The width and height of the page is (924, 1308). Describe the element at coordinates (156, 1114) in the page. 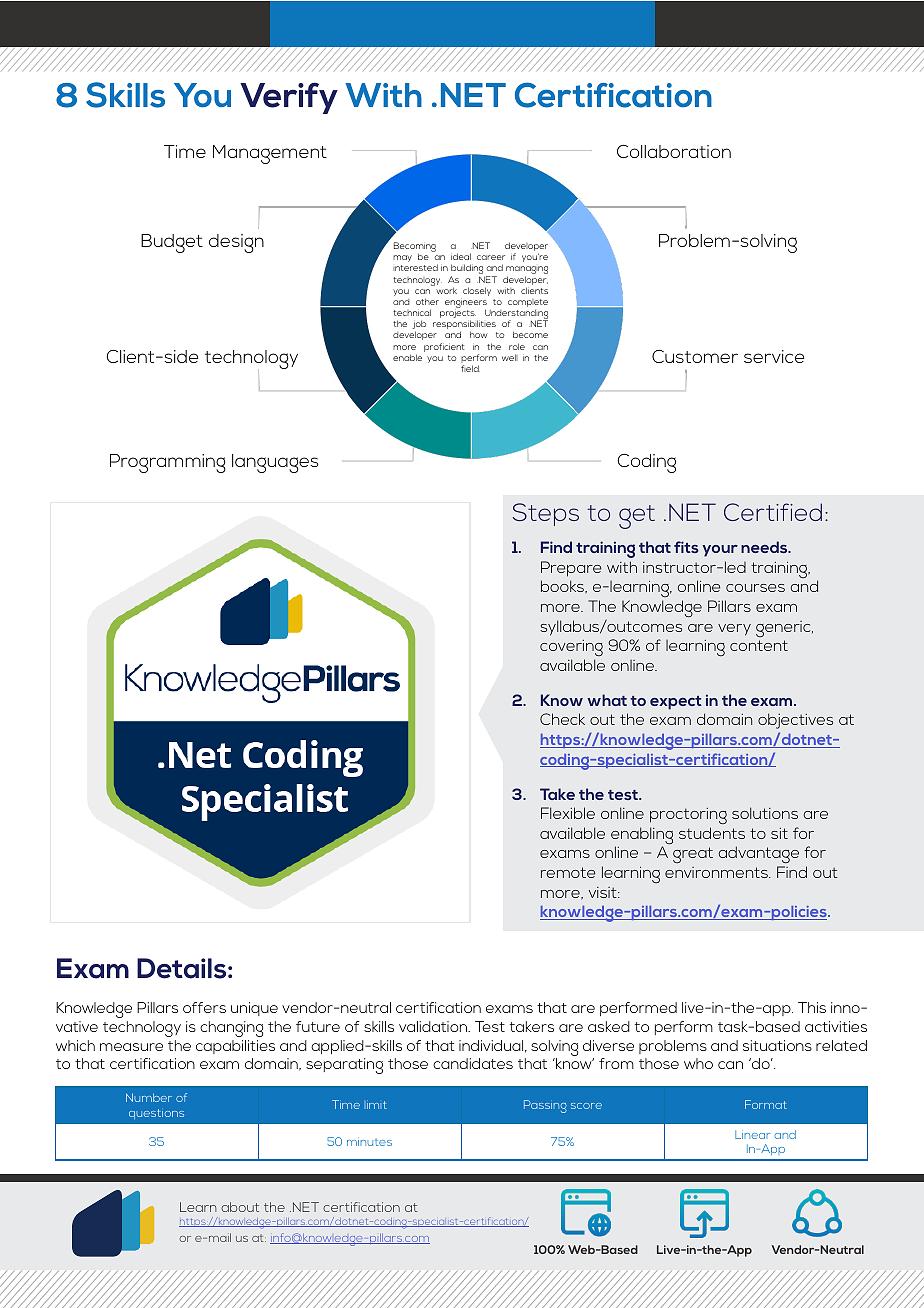

I see `questions` at that location.
